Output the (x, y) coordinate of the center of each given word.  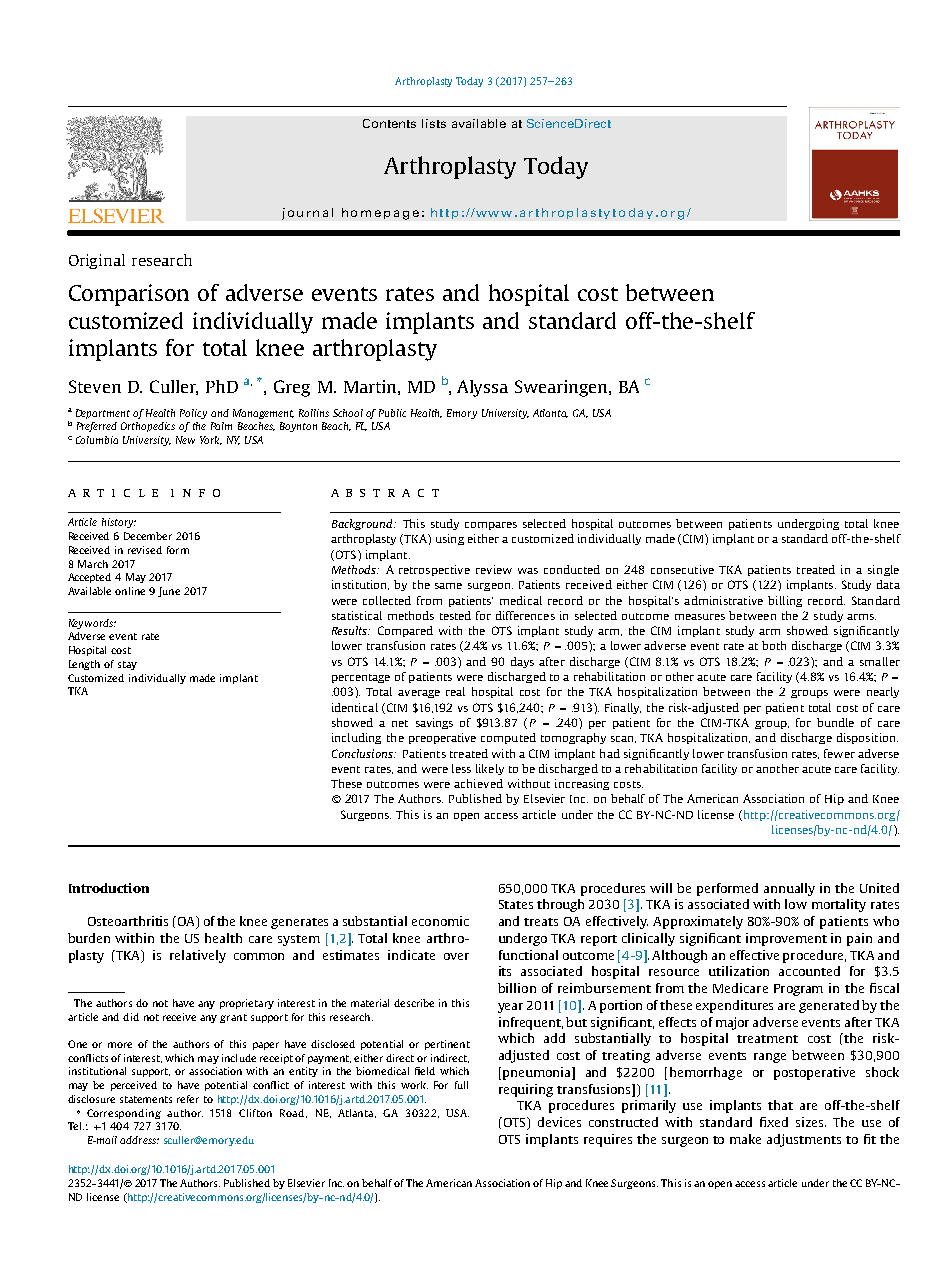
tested (455, 615)
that (780, 1105)
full (461, 1085)
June (169, 592)
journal (307, 214)
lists (434, 123)
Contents (389, 123)
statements (146, 1099)
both (774, 645)
